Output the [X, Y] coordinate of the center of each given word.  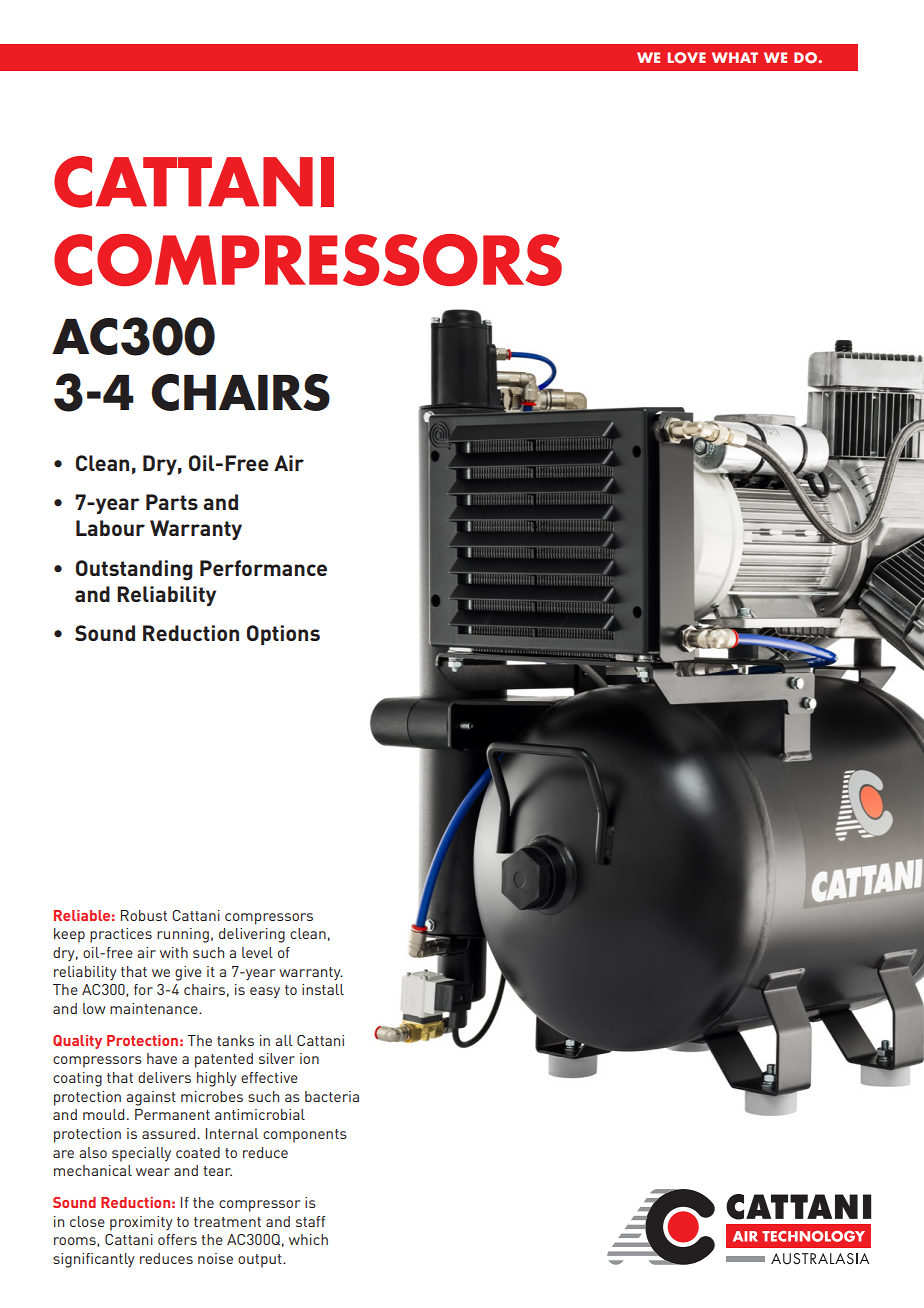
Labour [110, 528]
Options [283, 635]
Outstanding [134, 570]
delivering [252, 935]
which [308, 1239]
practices [121, 935]
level [257, 952]
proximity [141, 1223]
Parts [172, 502]
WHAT [735, 57]
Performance [263, 568]
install [323, 989]
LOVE [687, 58]
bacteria [332, 1096]
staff [310, 1221]
